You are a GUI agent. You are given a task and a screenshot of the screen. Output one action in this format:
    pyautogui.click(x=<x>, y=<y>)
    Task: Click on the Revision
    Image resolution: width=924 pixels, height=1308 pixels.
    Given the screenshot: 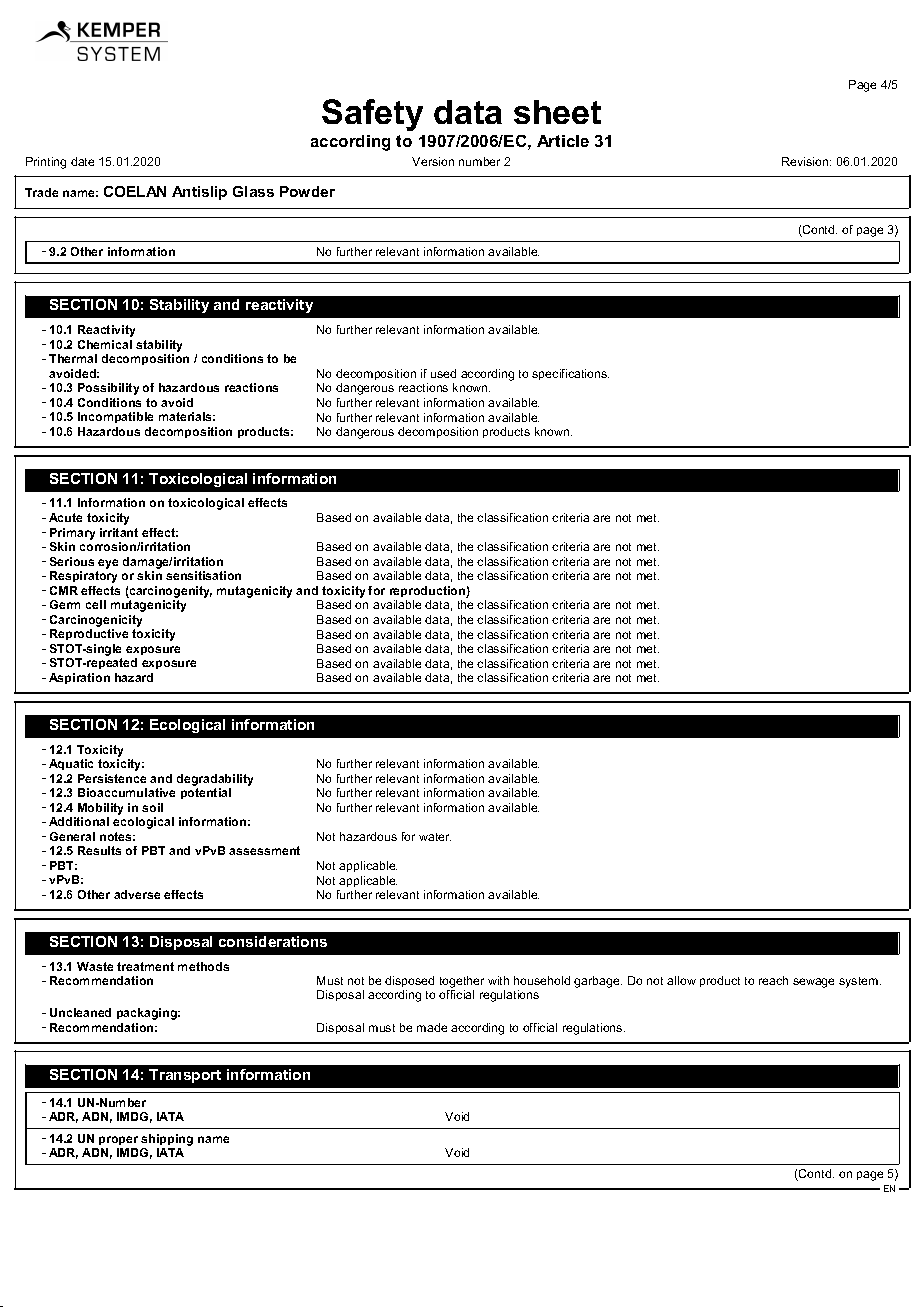 What is the action you would take?
    pyautogui.click(x=806, y=161)
